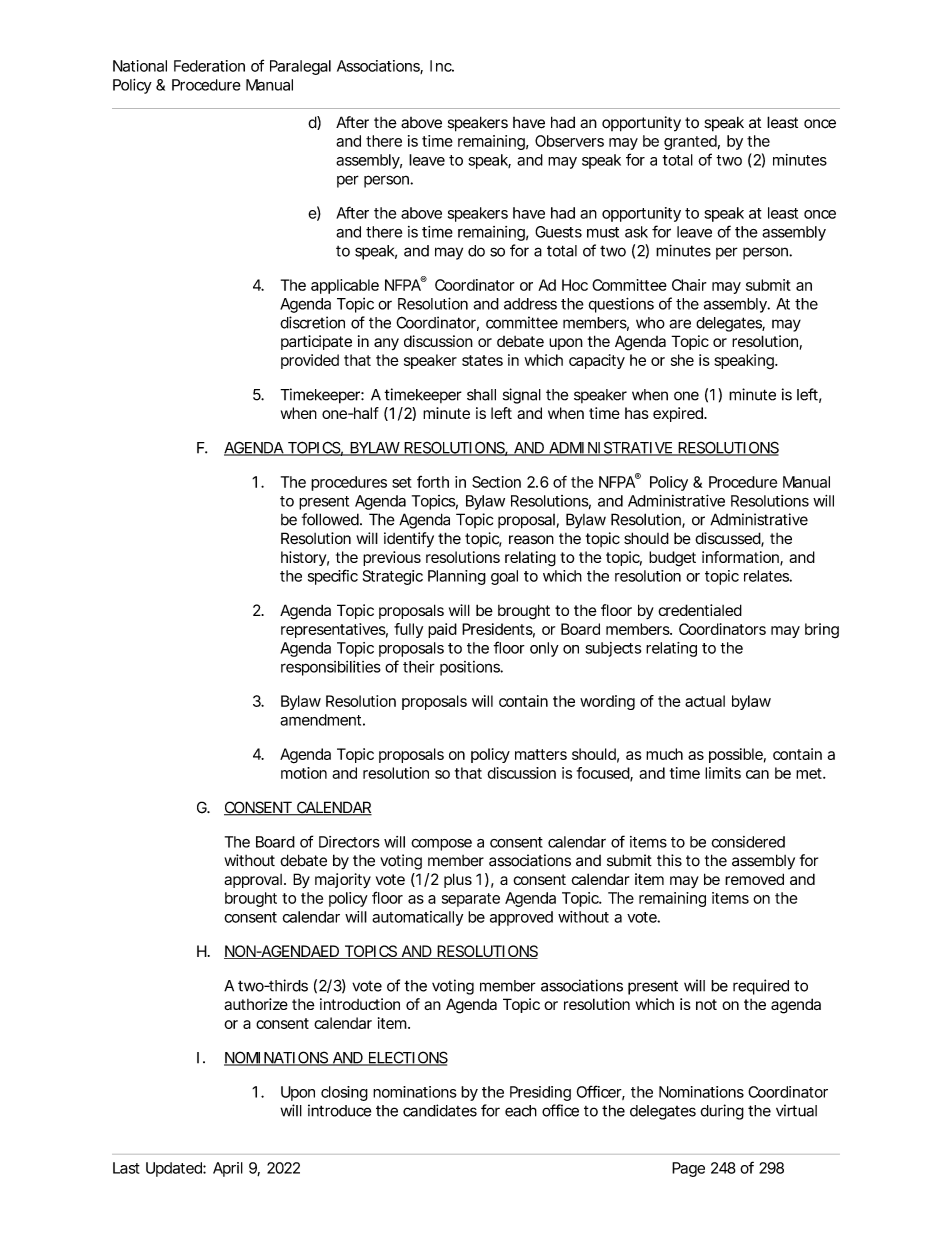  What do you see at coordinates (209, 66) in the image?
I see `Federation` at bounding box center [209, 66].
